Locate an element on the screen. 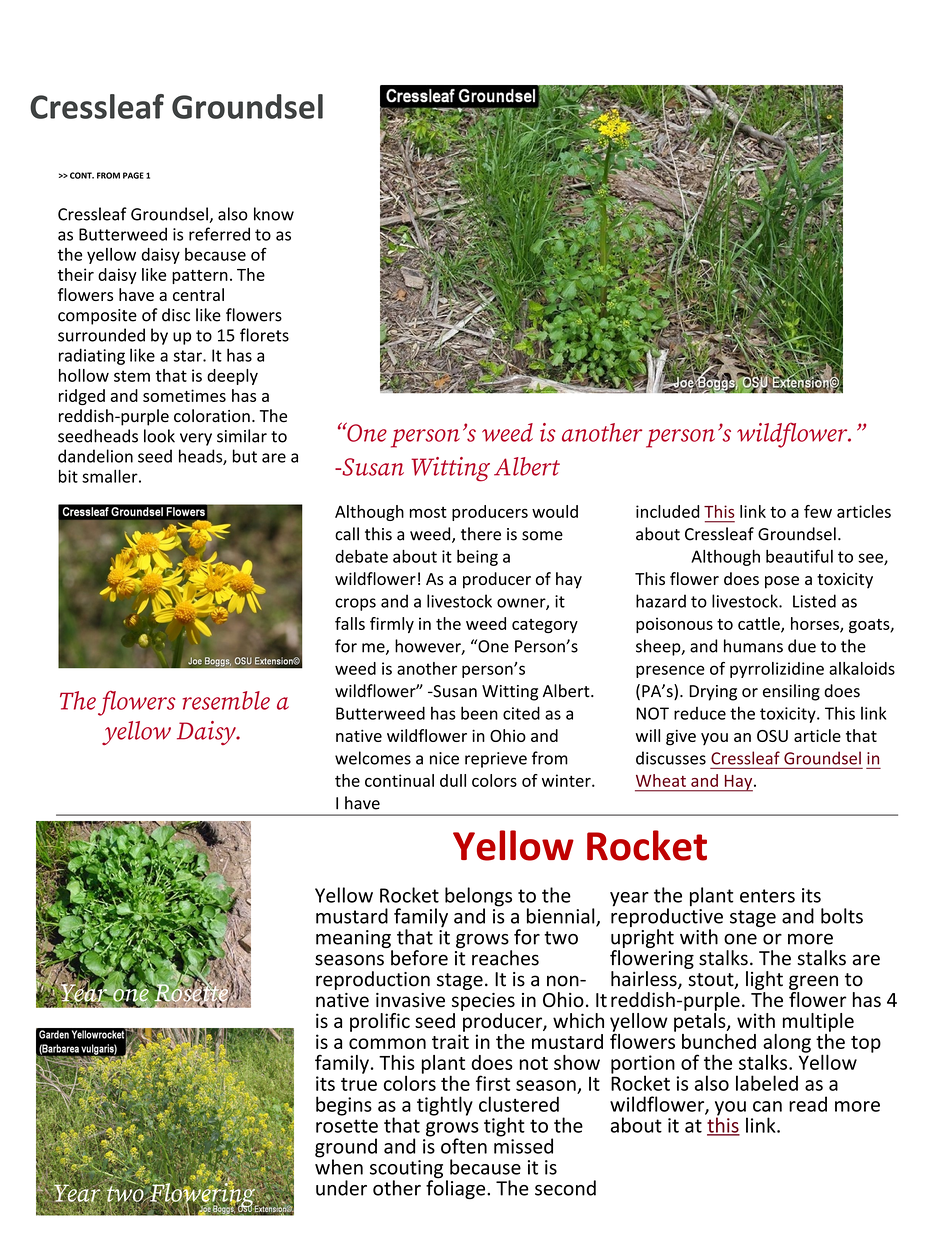 This screenshot has width=952, height=1233. know is located at coordinates (274, 214).
